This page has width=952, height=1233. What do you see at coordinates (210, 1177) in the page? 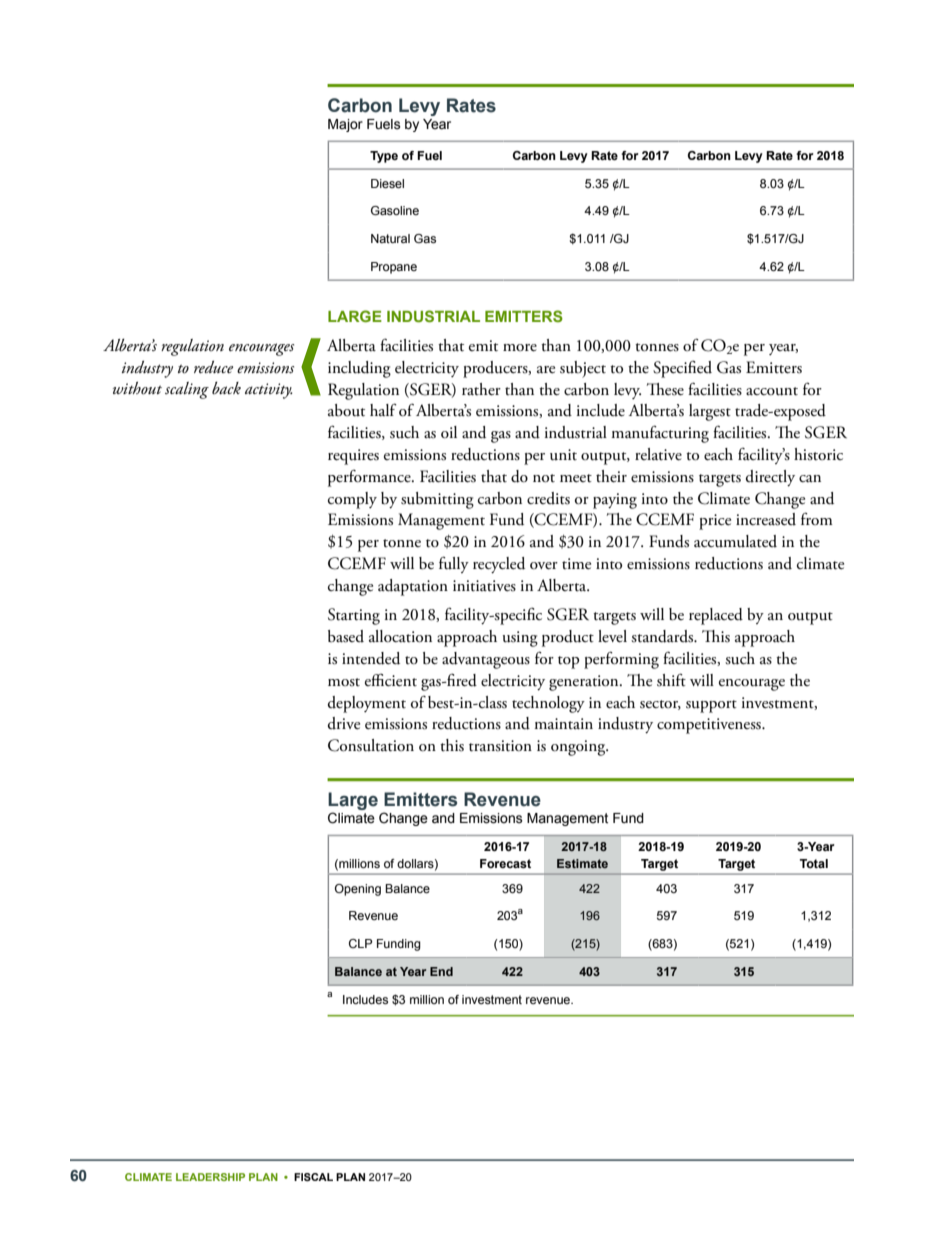
I see `LEADERSHIP` at bounding box center [210, 1177].
